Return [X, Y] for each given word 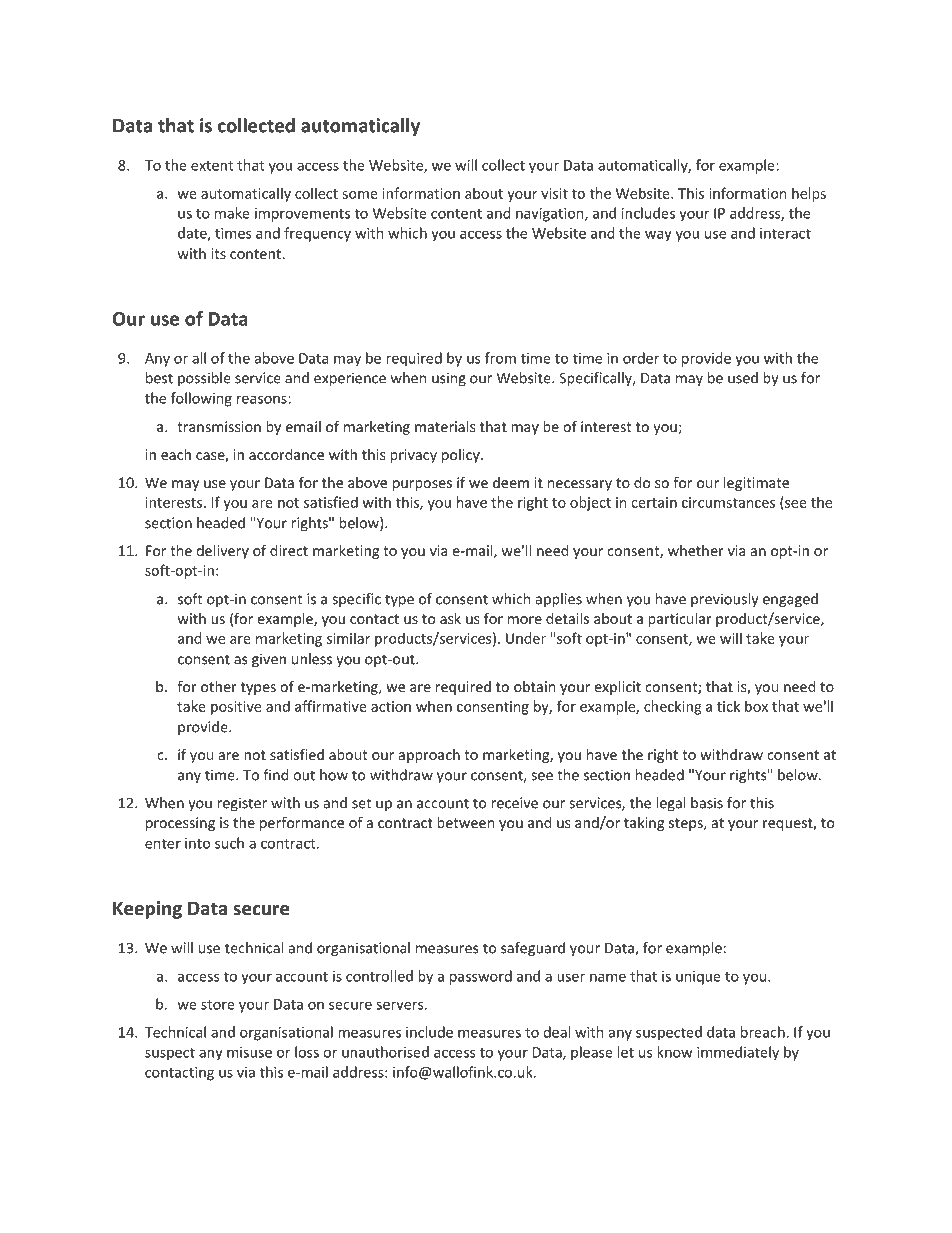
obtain [534, 686]
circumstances [728, 502]
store [218, 1005]
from [500, 358]
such [229, 843]
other [219, 686]
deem [511, 482]
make [232, 213]
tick [728, 706]
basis [707, 803]
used [743, 378]
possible [204, 379]
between [465, 822]
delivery [222, 552]
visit [554, 193]
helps [809, 194]
